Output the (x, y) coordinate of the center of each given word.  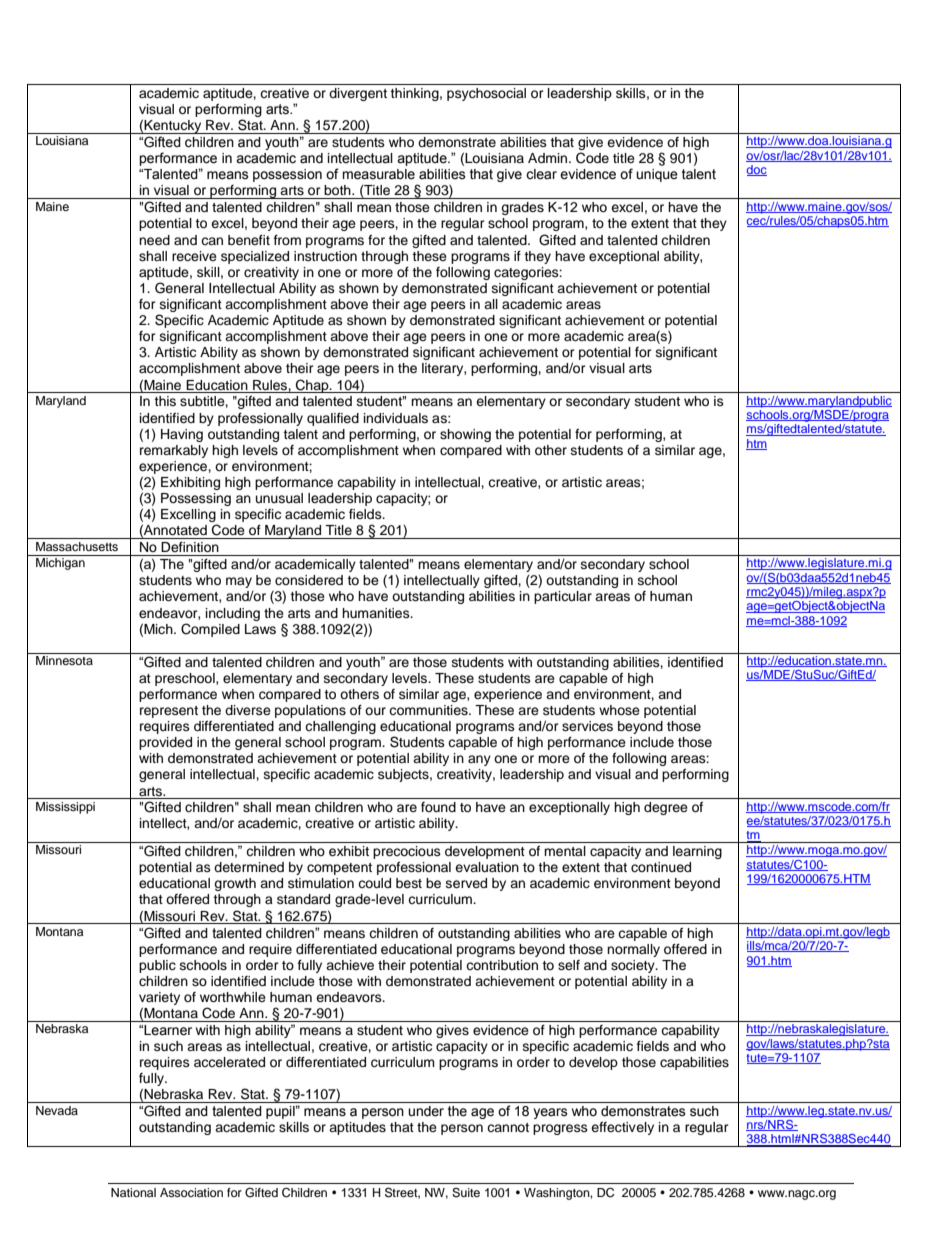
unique (657, 175)
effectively (622, 1128)
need (154, 240)
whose (619, 710)
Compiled (210, 630)
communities (429, 710)
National (133, 1192)
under (426, 1111)
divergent (358, 94)
